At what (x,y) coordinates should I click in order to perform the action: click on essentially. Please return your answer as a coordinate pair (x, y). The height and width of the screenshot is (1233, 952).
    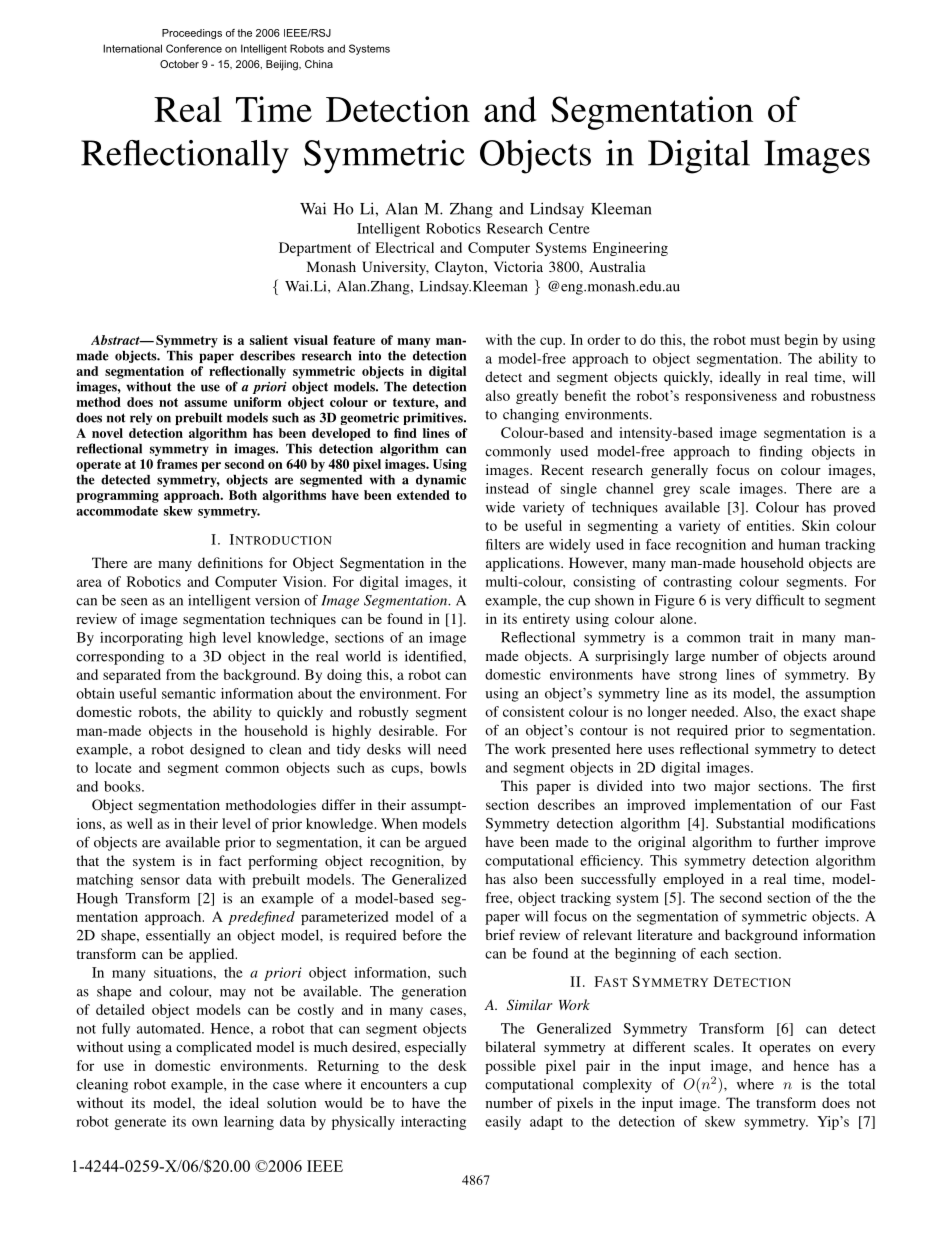
    Looking at the image, I should click on (178, 936).
